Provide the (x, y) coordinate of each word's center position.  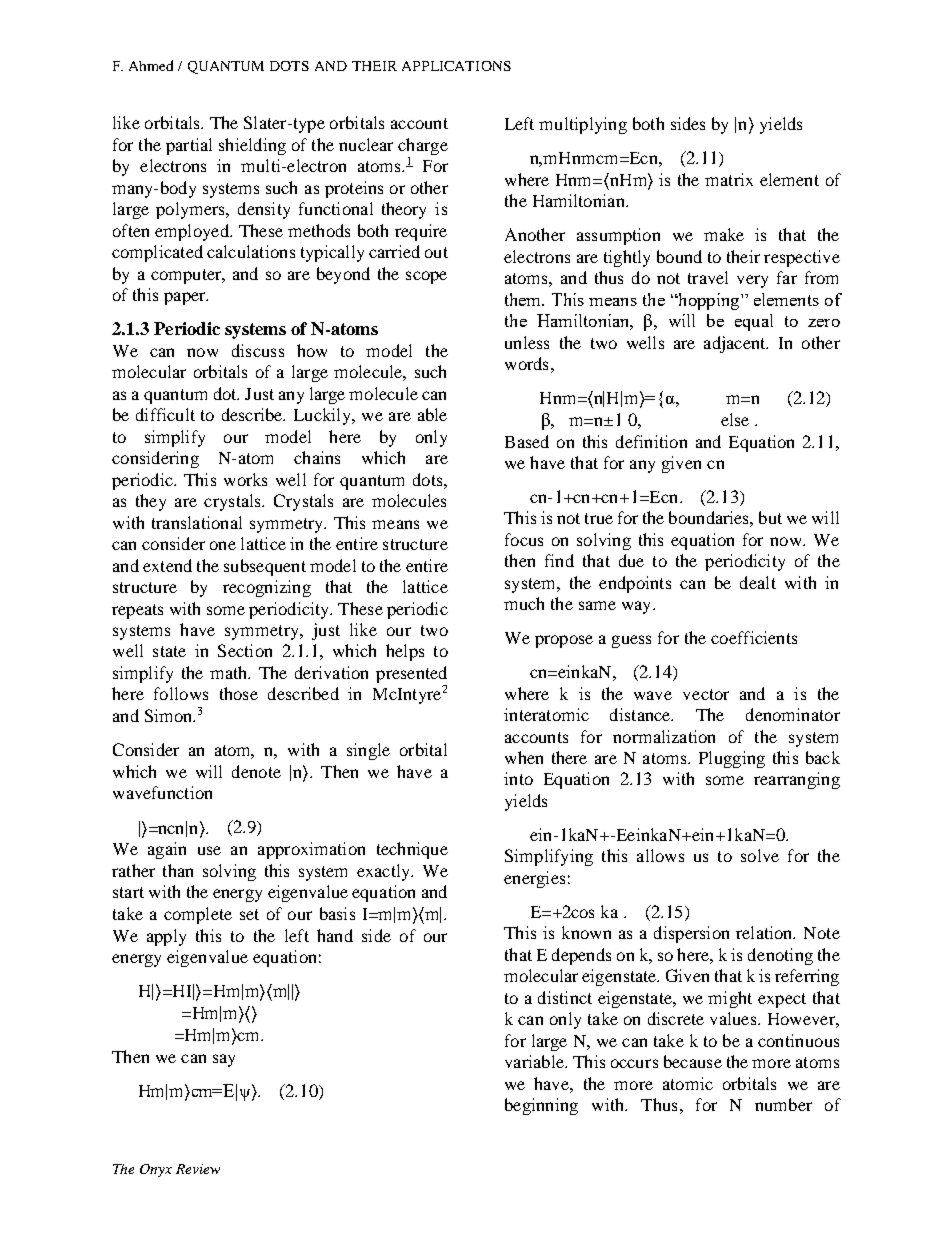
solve (760, 855)
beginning (541, 1106)
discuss (258, 350)
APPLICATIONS (456, 66)
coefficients (754, 637)
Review (198, 1169)
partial (189, 146)
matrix (729, 179)
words (526, 363)
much (524, 603)
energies (534, 879)
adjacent (736, 344)
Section (245, 650)
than (178, 870)
